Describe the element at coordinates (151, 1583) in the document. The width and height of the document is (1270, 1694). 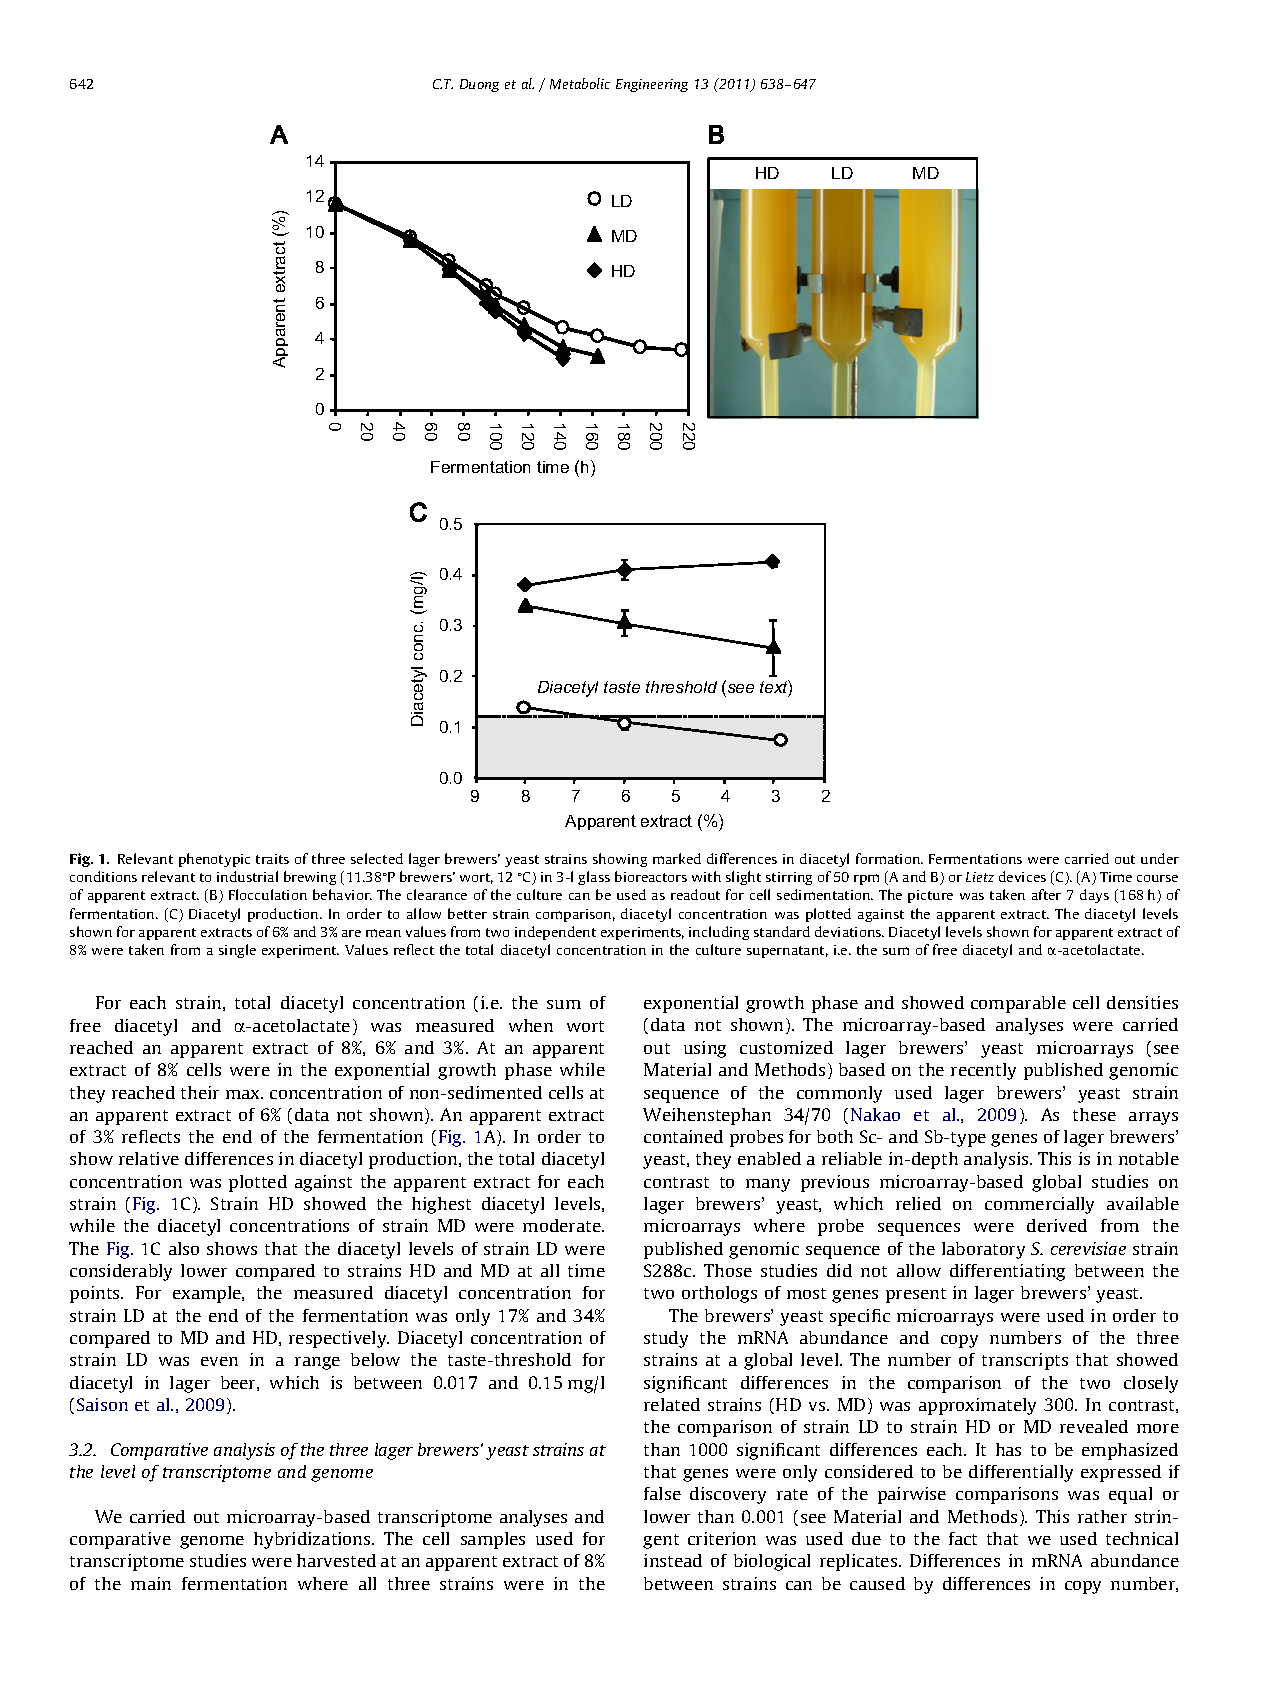
I see `main` at that location.
